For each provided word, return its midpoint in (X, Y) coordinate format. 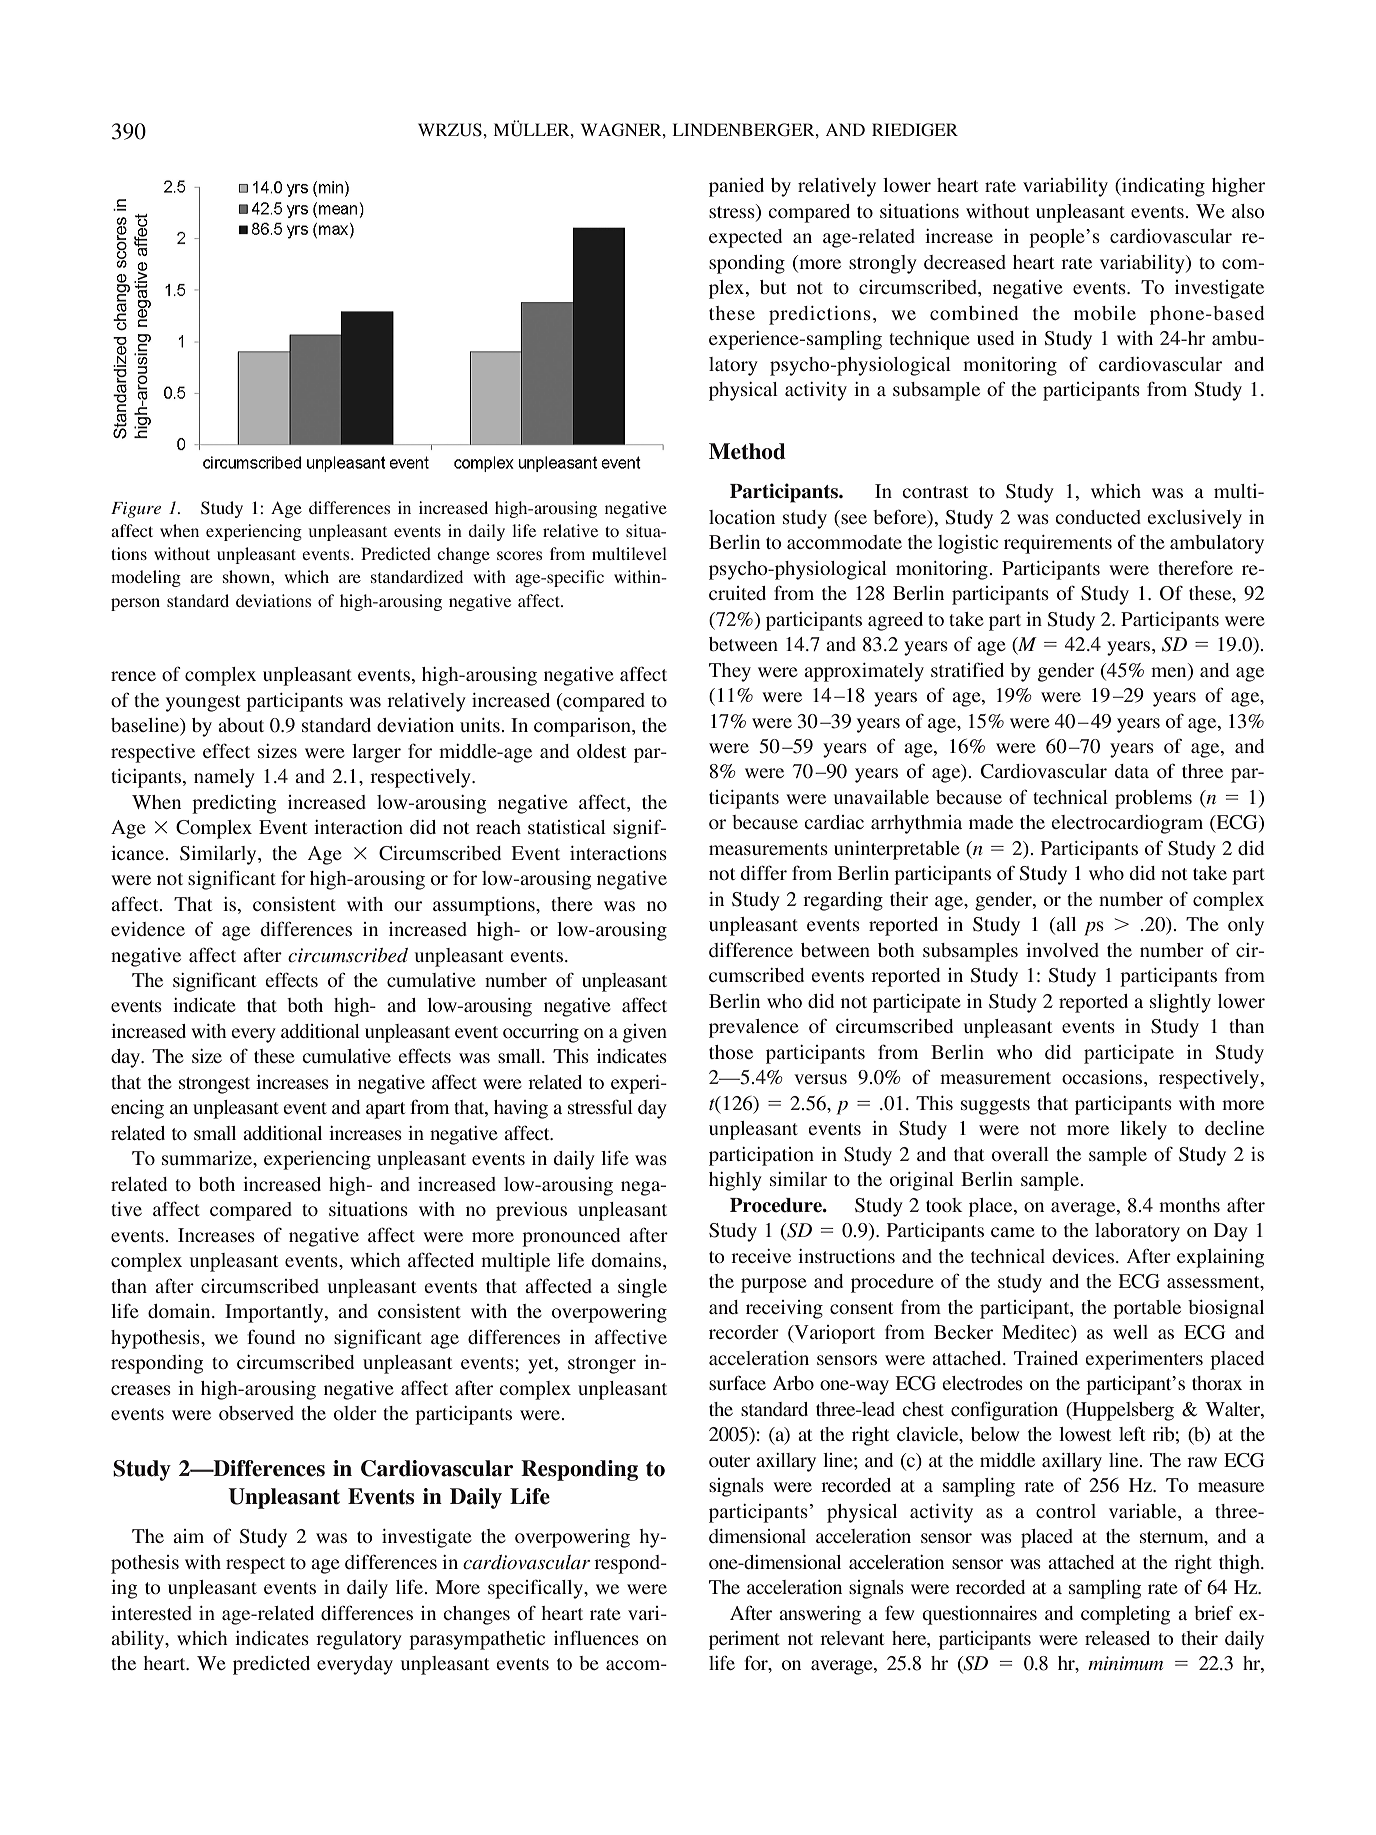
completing (1125, 1615)
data (1132, 771)
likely (1143, 1130)
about (241, 725)
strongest (214, 1085)
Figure (136, 510)
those (731, 1052)
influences (596, 1637)
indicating (1162, 187)
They (730, 672)
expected (745, 238)
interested (151, 1613)
